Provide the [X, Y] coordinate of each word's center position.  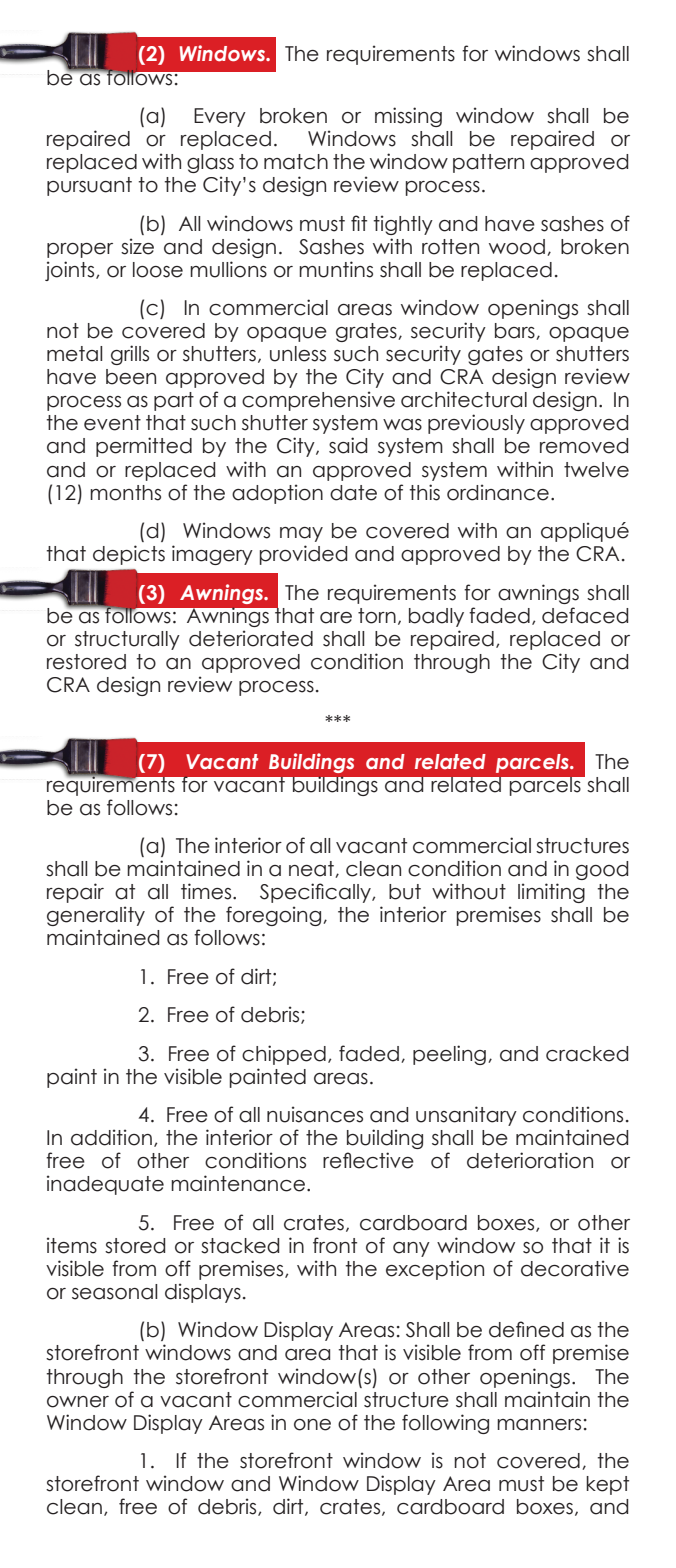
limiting [551, 893]
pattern [488, 163]
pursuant [89, 186]
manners [539, 1425]
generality [96, 916]
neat [312, 869]
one [312, 1425]
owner [78, 1402]
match [296, 162]
